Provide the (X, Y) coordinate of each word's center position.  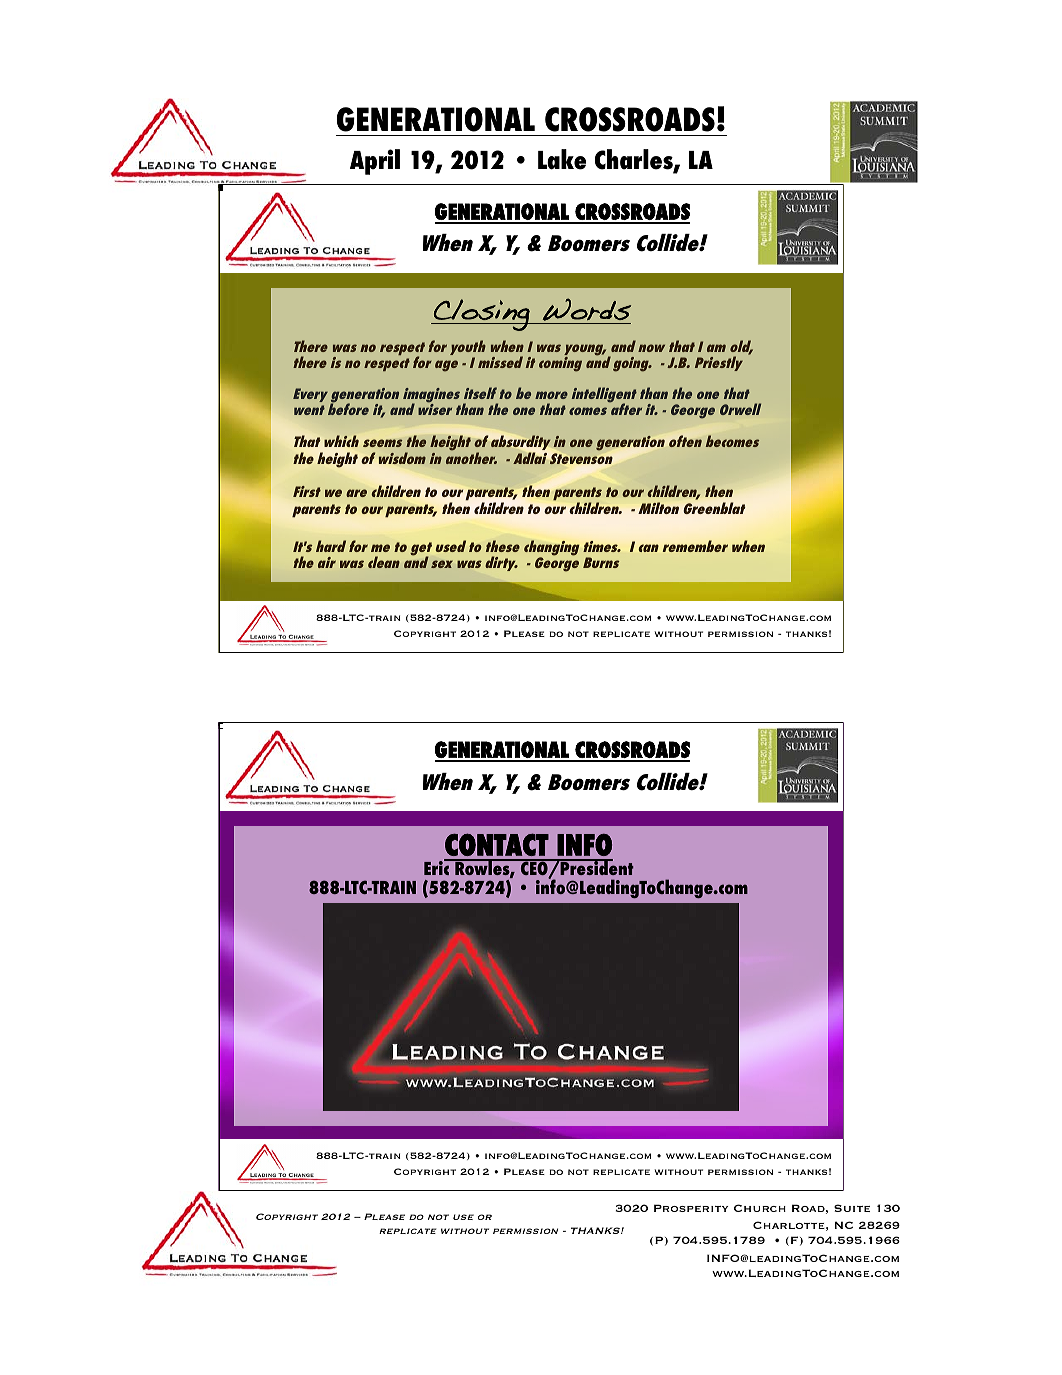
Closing (482, 315)
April (375, 162)
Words (587, 309)
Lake (562, 159)
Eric (437, 867)
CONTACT (497, 844)
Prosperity (691, 1208)
